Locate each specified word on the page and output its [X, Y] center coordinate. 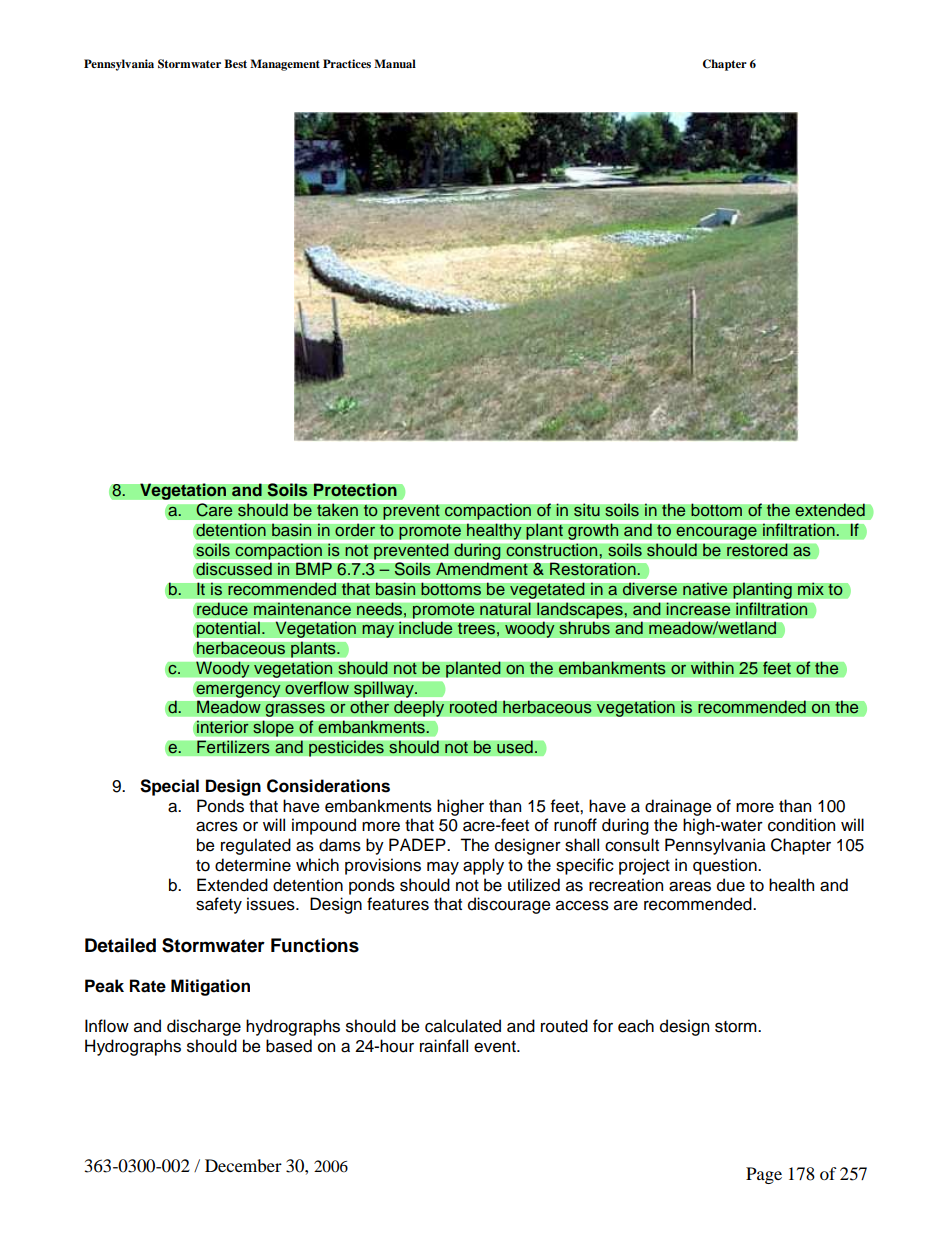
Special [169, 787]
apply [483, 866]
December [243, 1165]
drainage [678, 807]
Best [235, 63]
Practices [347, 63]
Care [214, 510]
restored [757, 550]
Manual [395, 63]
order [355, 530]
